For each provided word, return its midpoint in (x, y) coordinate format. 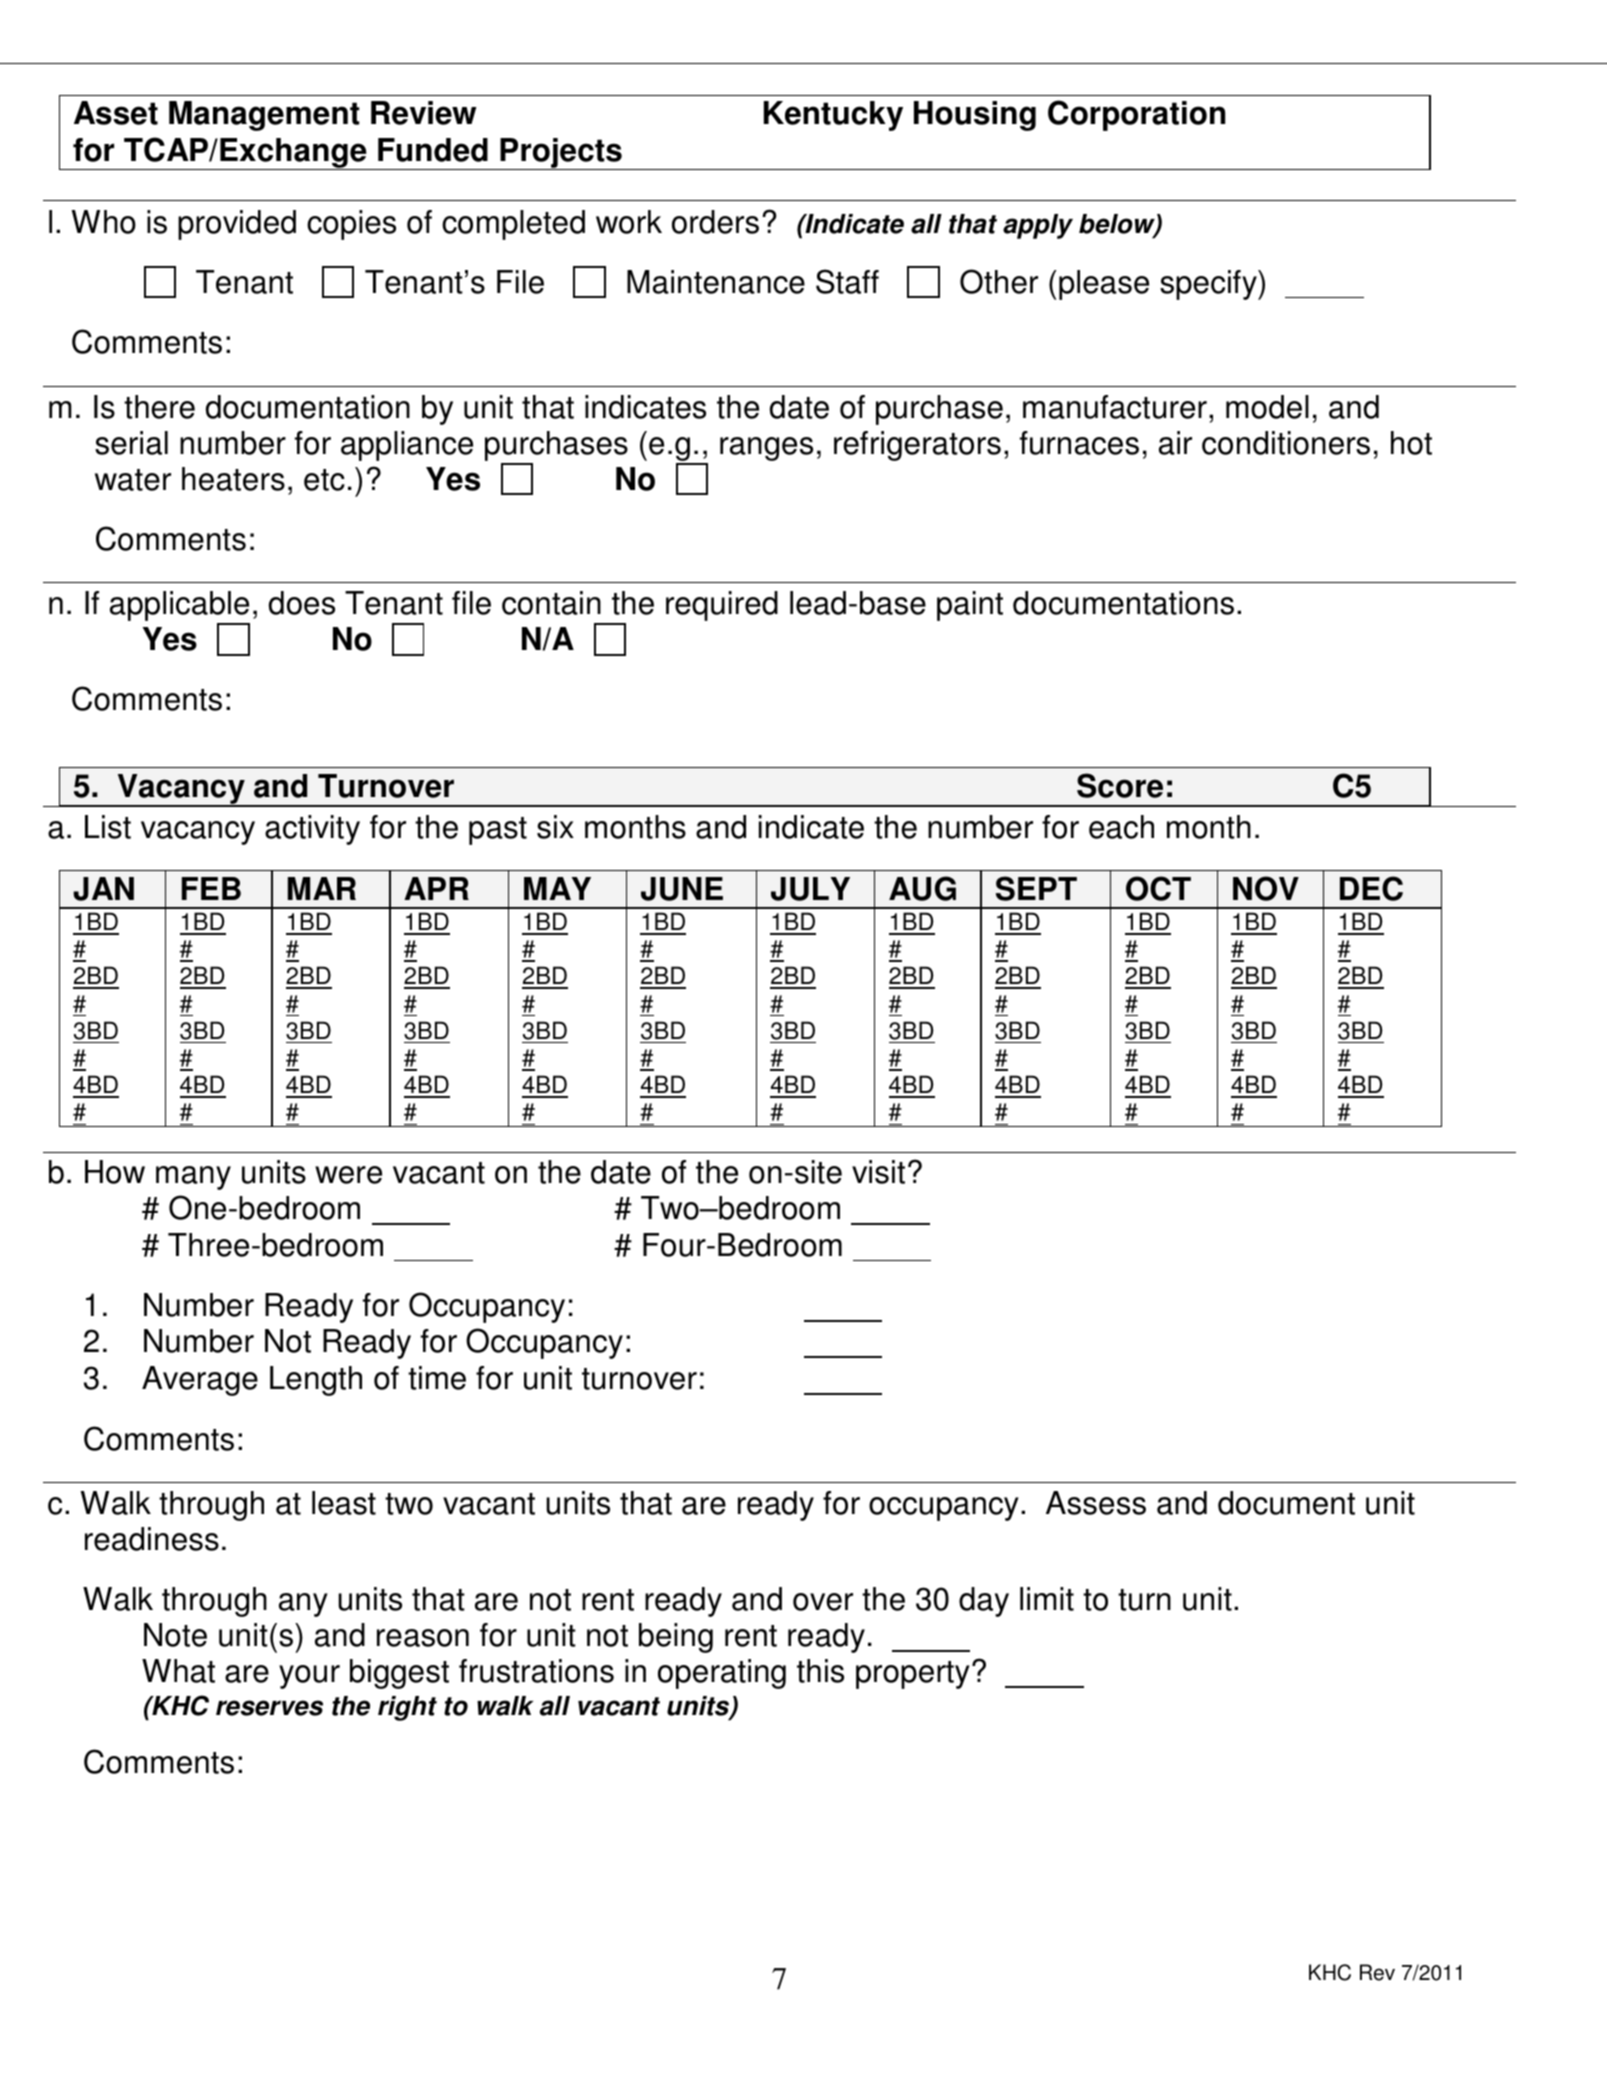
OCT (1158, 888)
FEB (211, 888)
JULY (810, 889)
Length (316, 1381)
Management (264, 116)
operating (722, 1674)
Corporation (1136, 115)
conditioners (1286, 443)
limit (1047, 1599)
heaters (233, 479)
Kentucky (833, 116)
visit (878, 1172)
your (309, 1677)
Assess (1096, 1503)
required (722, 606)
